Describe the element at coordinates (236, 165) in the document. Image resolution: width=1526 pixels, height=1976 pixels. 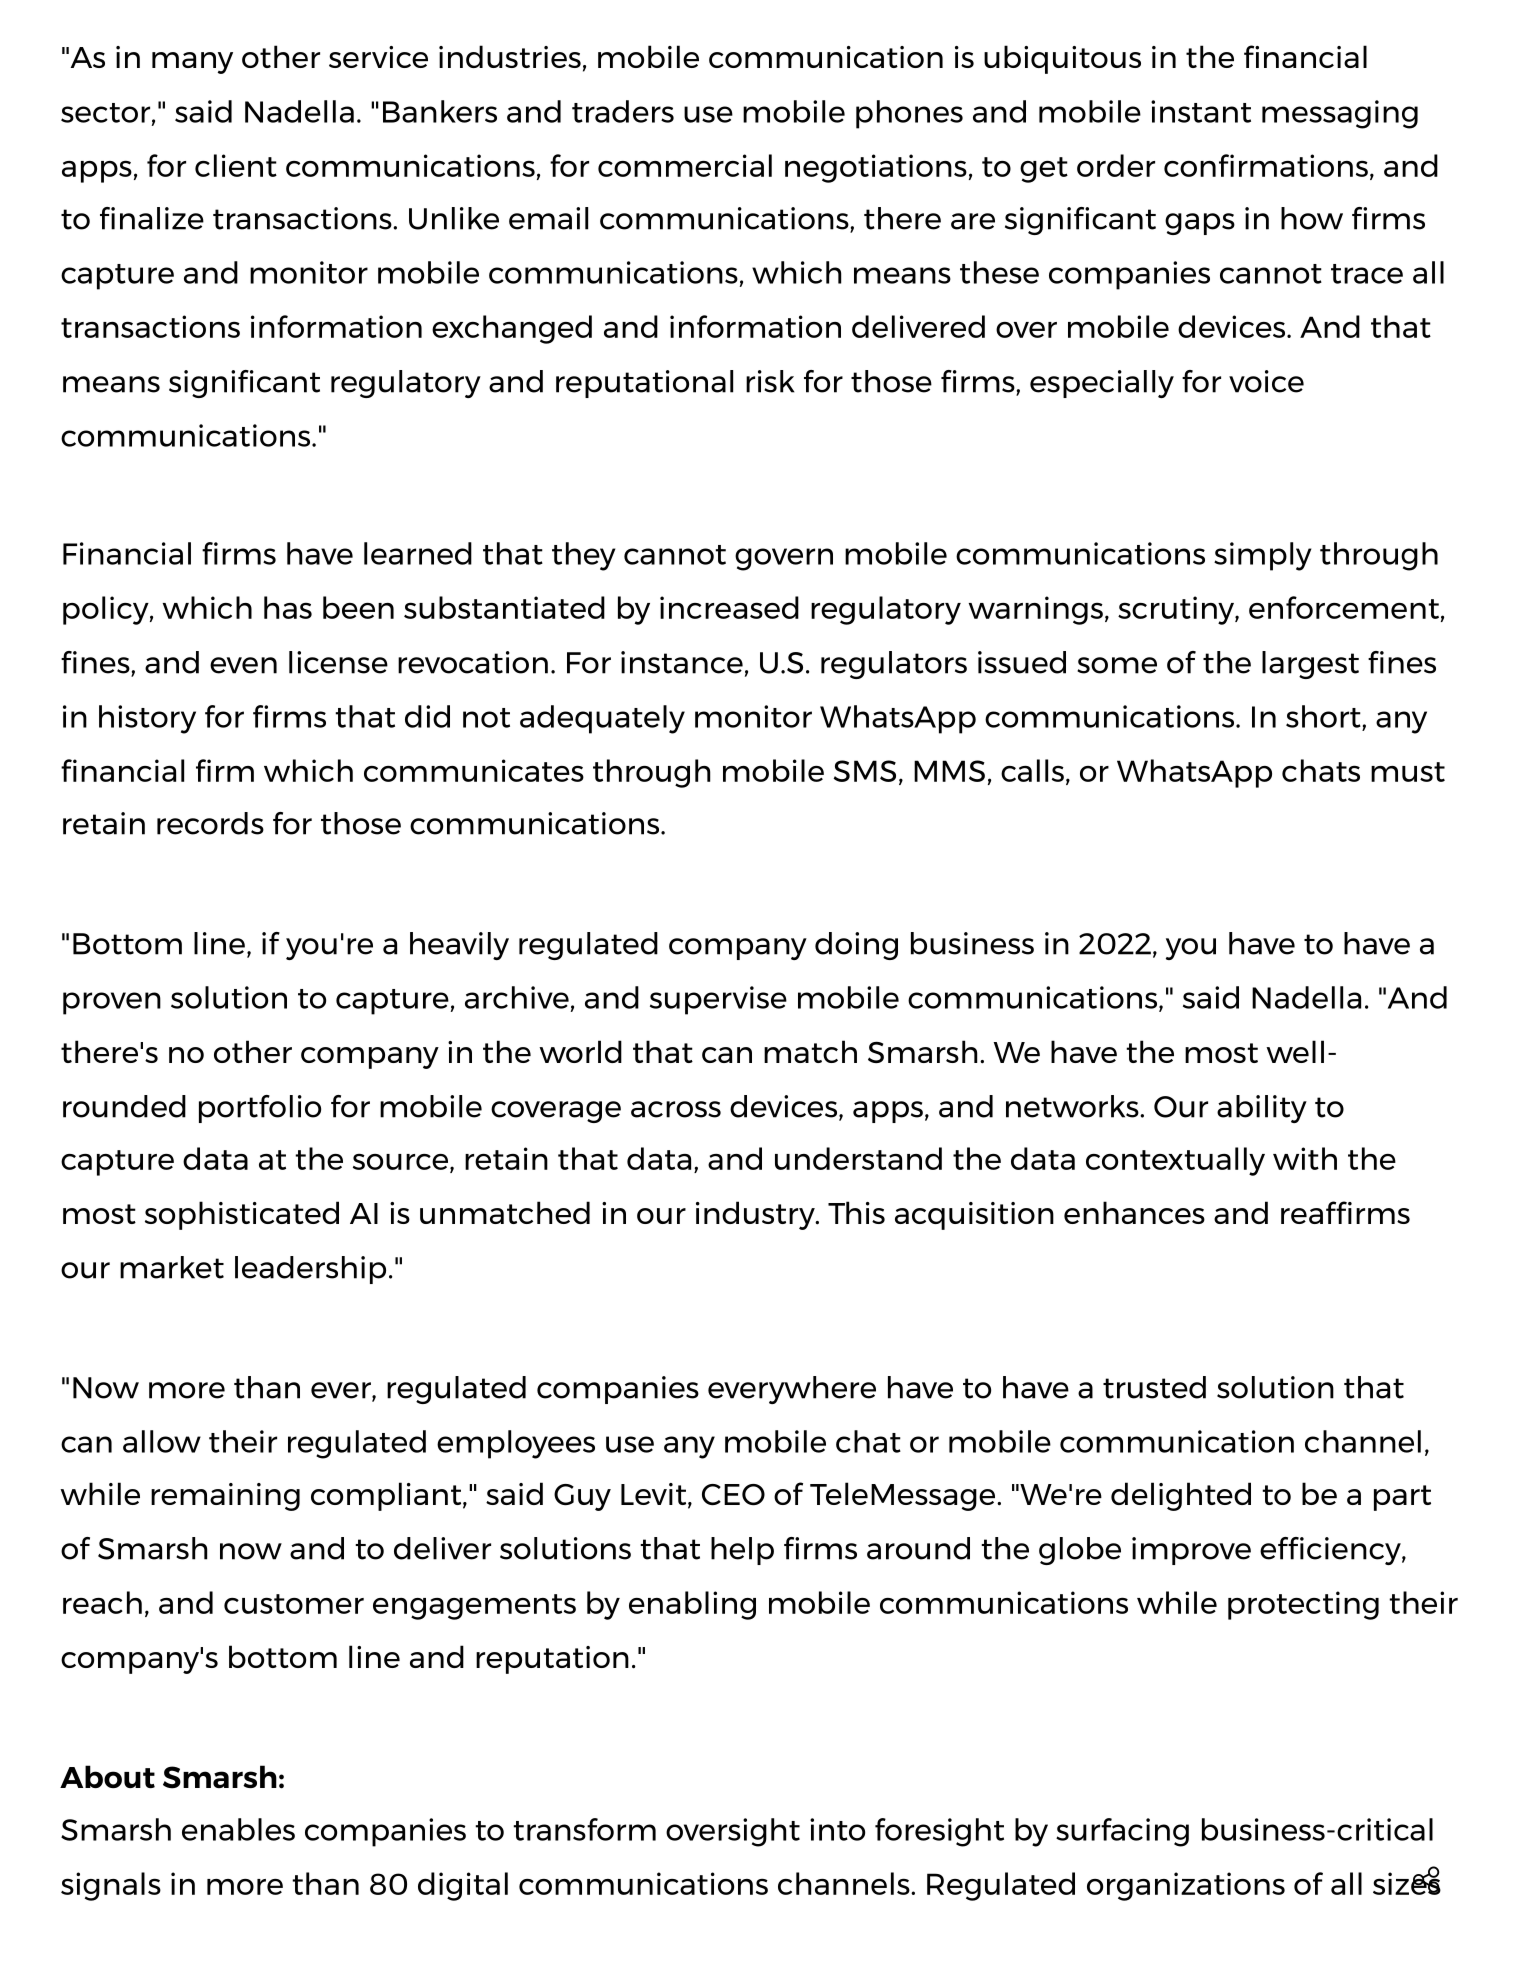
I see `client` at that location.
